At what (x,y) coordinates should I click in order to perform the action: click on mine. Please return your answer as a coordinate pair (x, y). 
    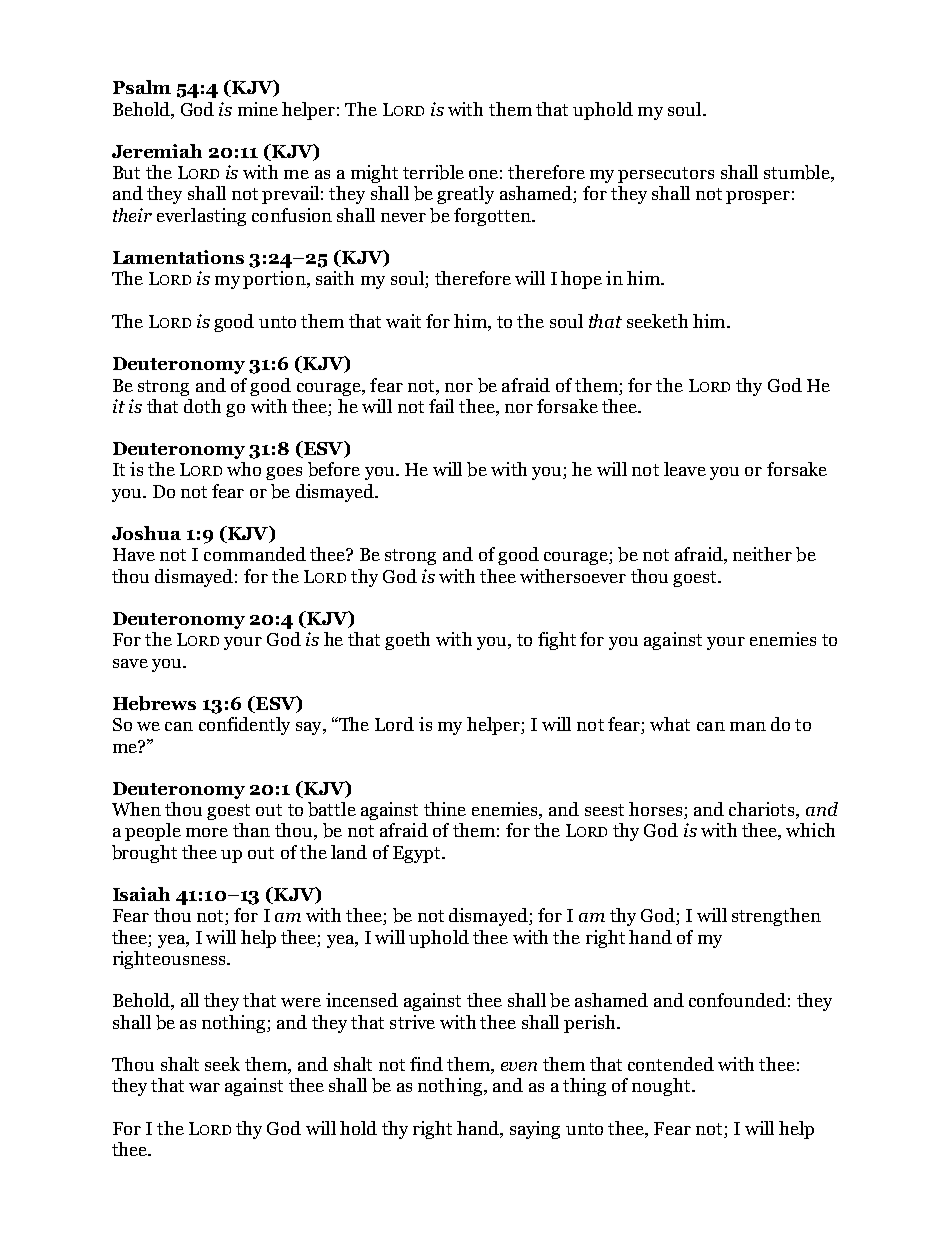
    Looking at the image, I should click on (258, 109).
